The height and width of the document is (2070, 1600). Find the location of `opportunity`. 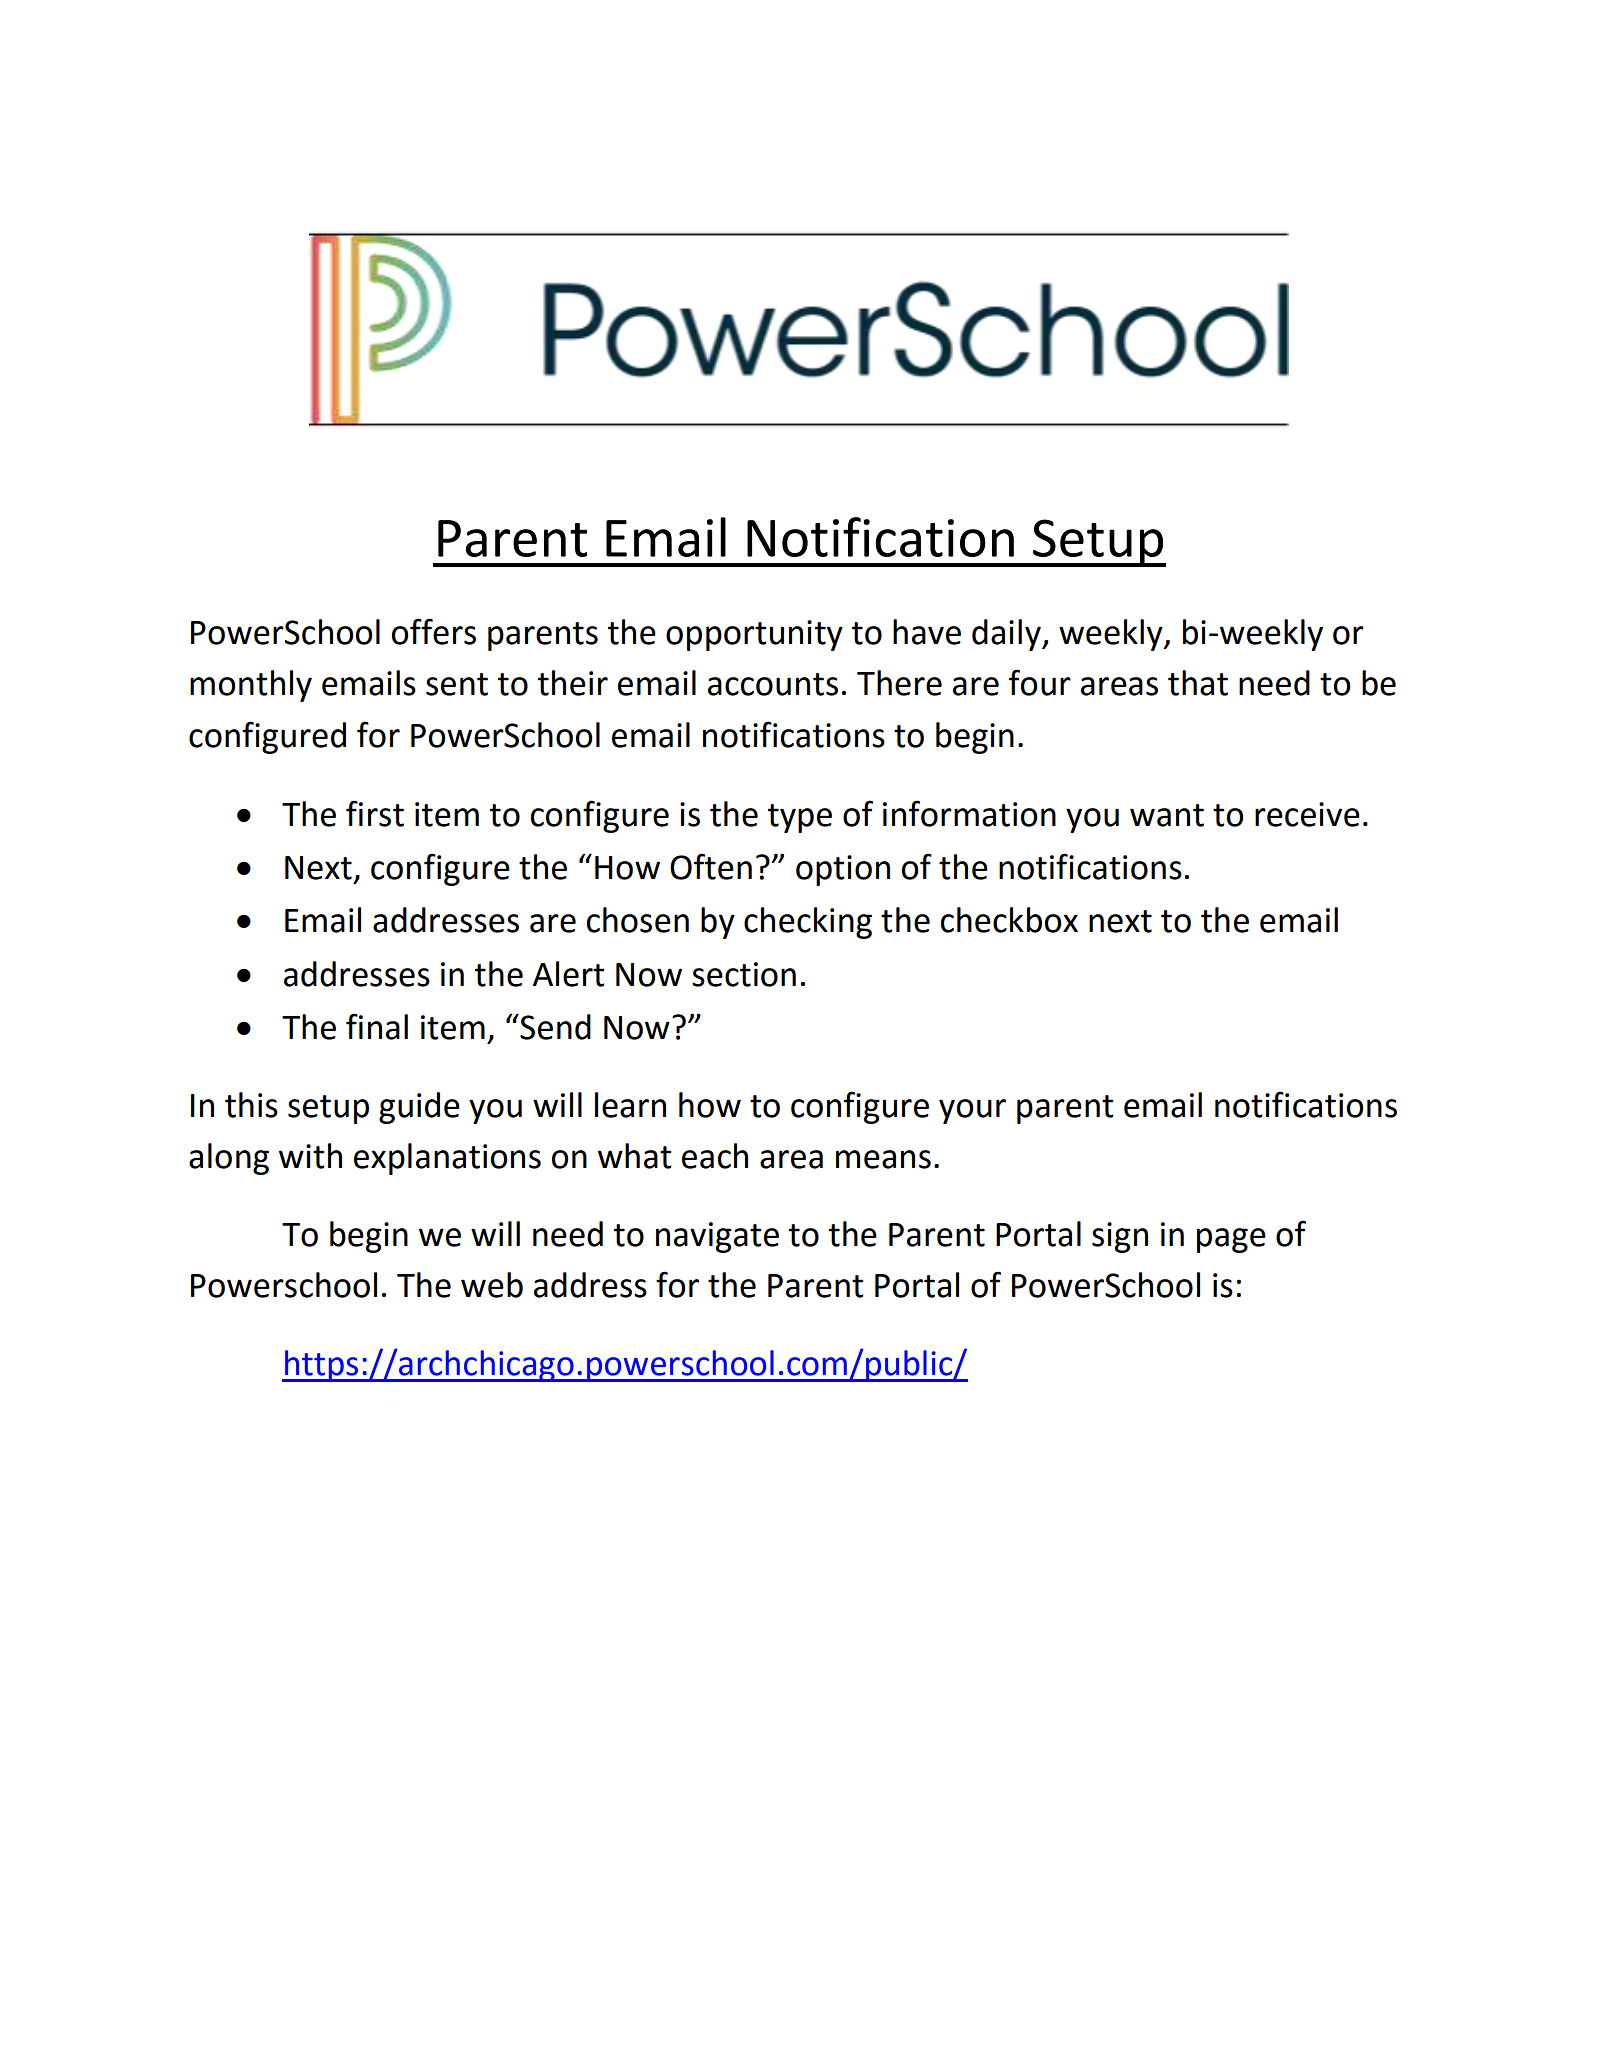

opportunity is located at coordinates (754, 635).
